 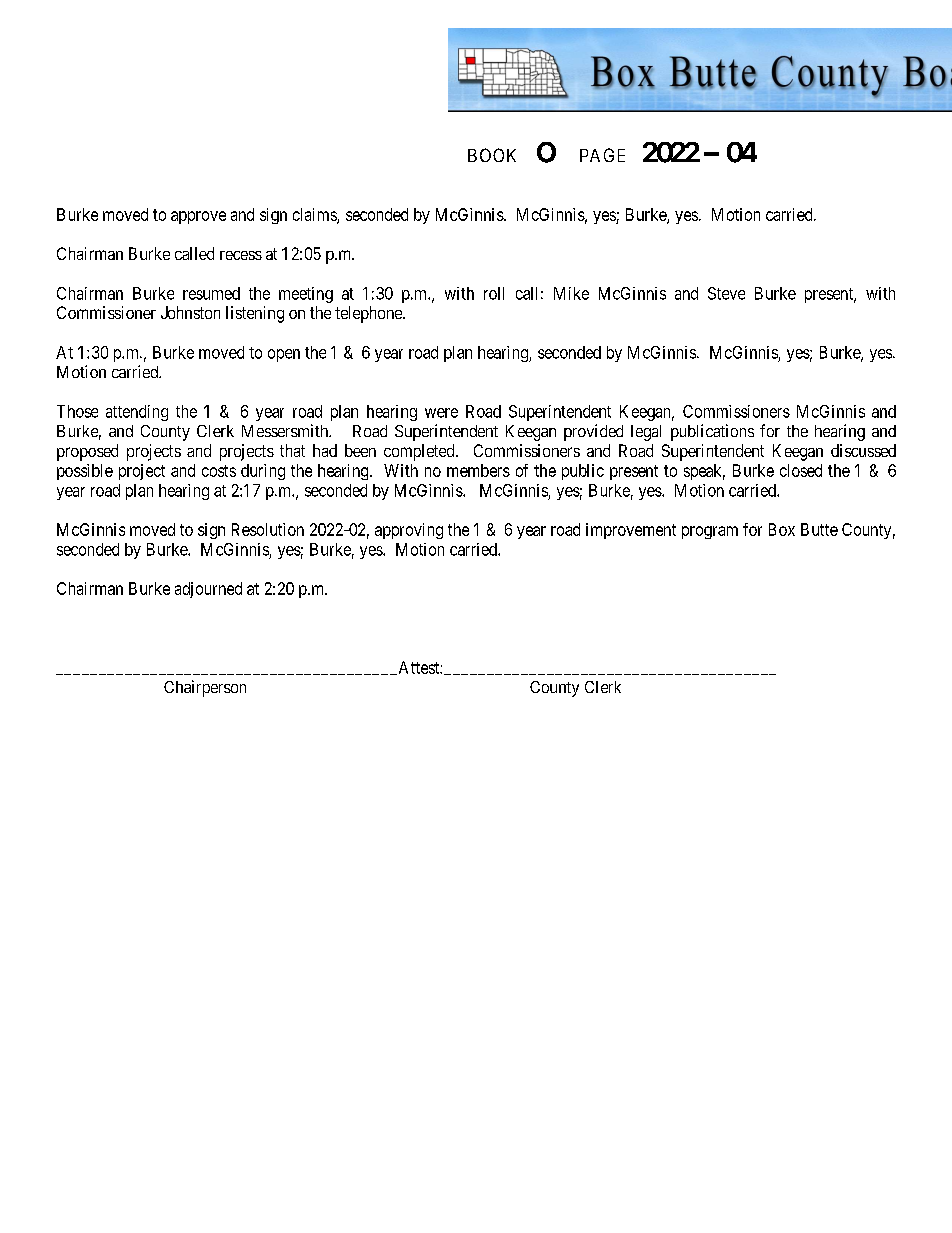 I want to click on BOOK, so click(x=492, y=155).
